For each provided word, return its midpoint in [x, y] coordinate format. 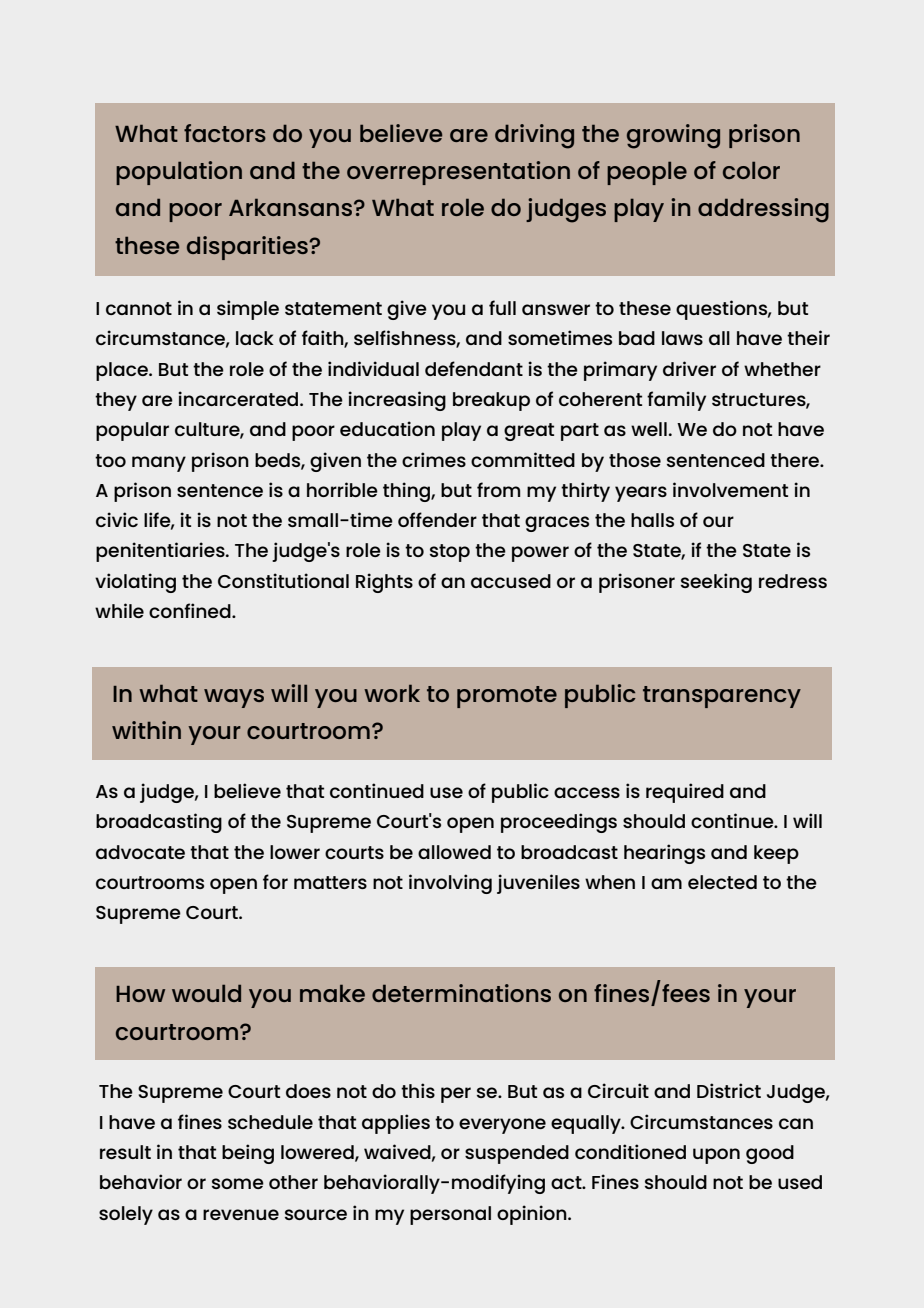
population [179, 173]
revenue [241, 1214]
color [751, 170]
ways [234, 698]
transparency [722, 697]
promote [507, 697]
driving [534, 136]
